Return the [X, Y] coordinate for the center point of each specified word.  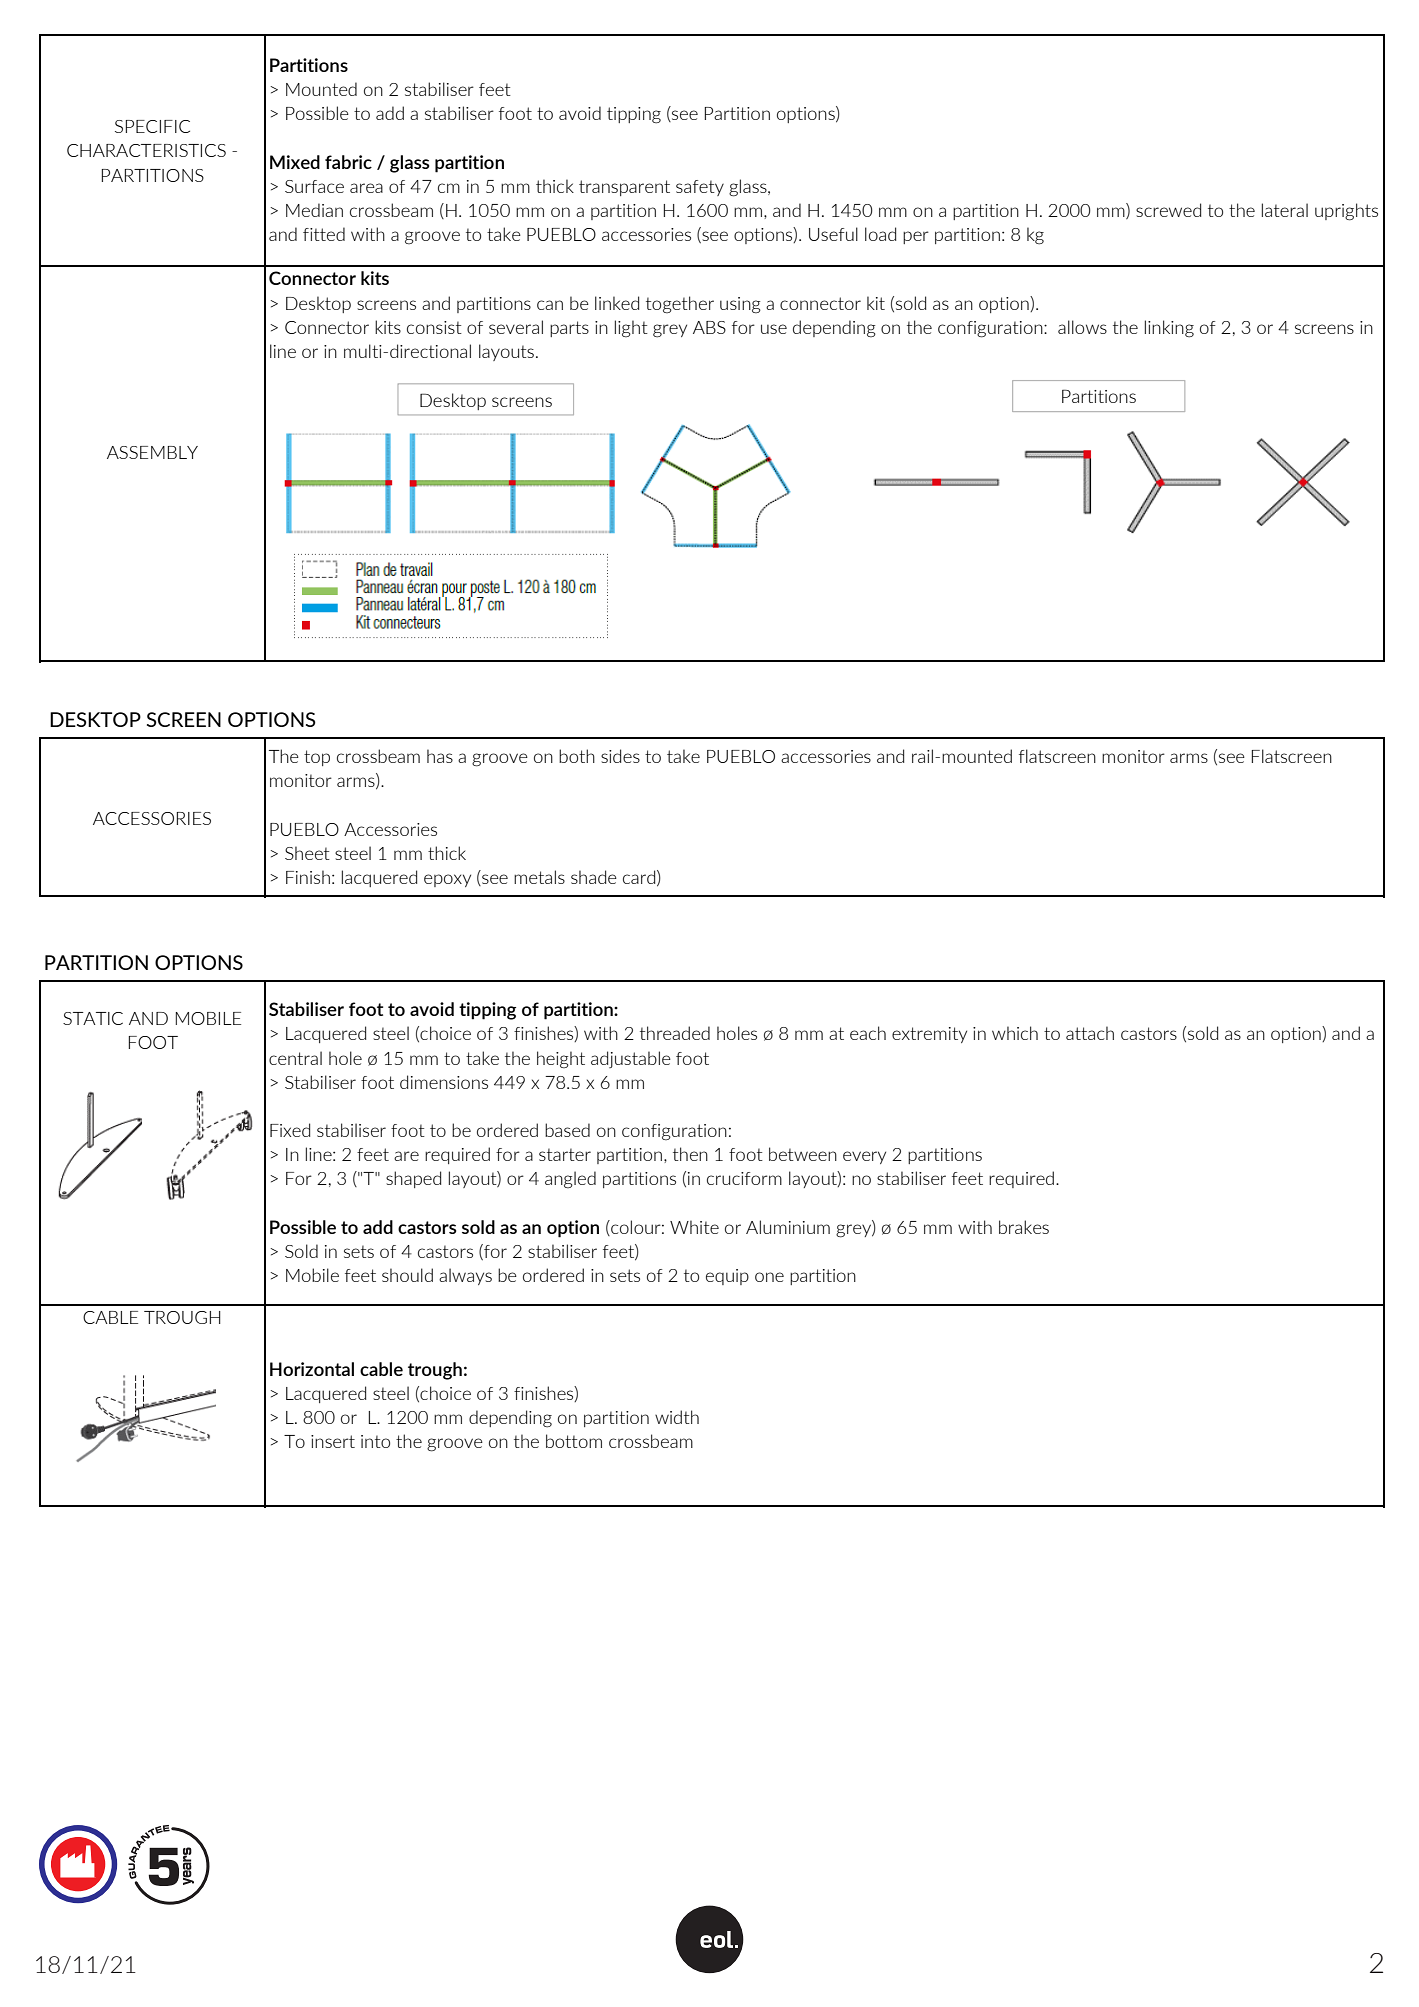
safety [700, 188]
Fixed [290, 1130]
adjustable [631, 1059]
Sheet [307, 853]
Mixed [295, 162]
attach [1090, 1033]
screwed [1168, 210]
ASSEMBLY [152, 452]
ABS [709, 327]
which [1015, 1033]
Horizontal [312, 1369]
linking [1169, 329]
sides [620, 756]
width [677, 1417]
